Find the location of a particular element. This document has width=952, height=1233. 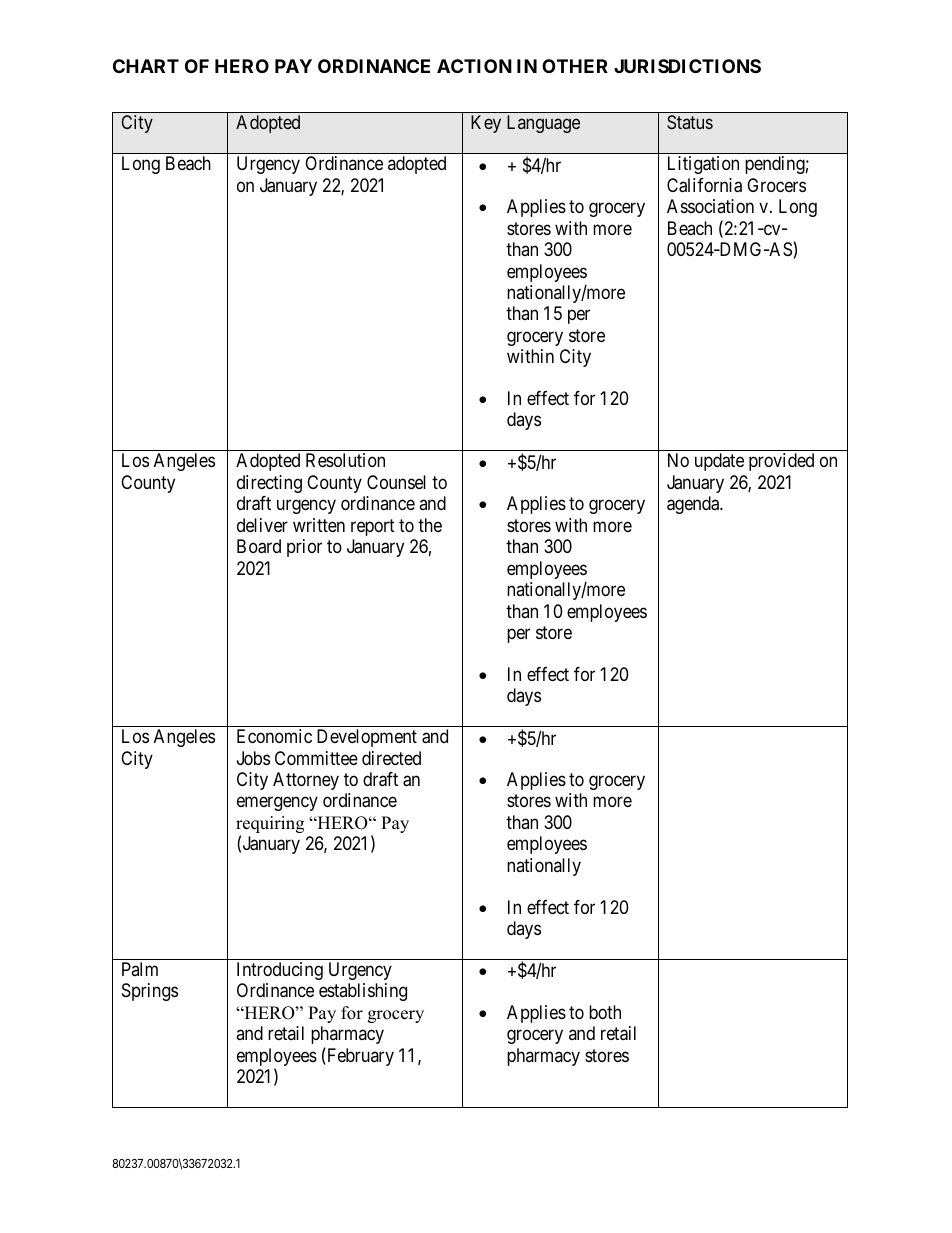

both is located at coordinates (605, 1012).
